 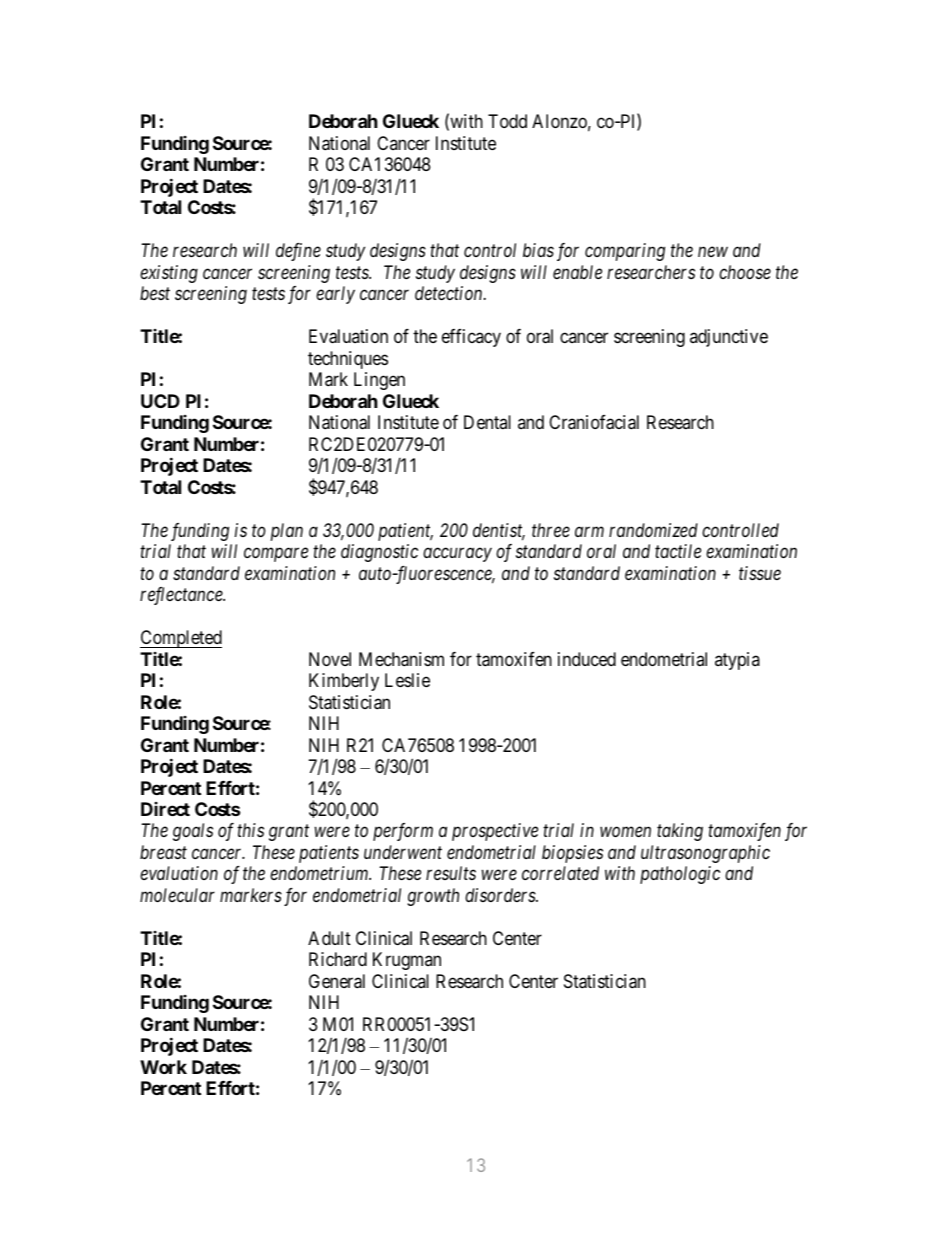 What do you see at coordinates (298, 252) in the screenshot?
I see `define` at bounding box center [298, 252].
